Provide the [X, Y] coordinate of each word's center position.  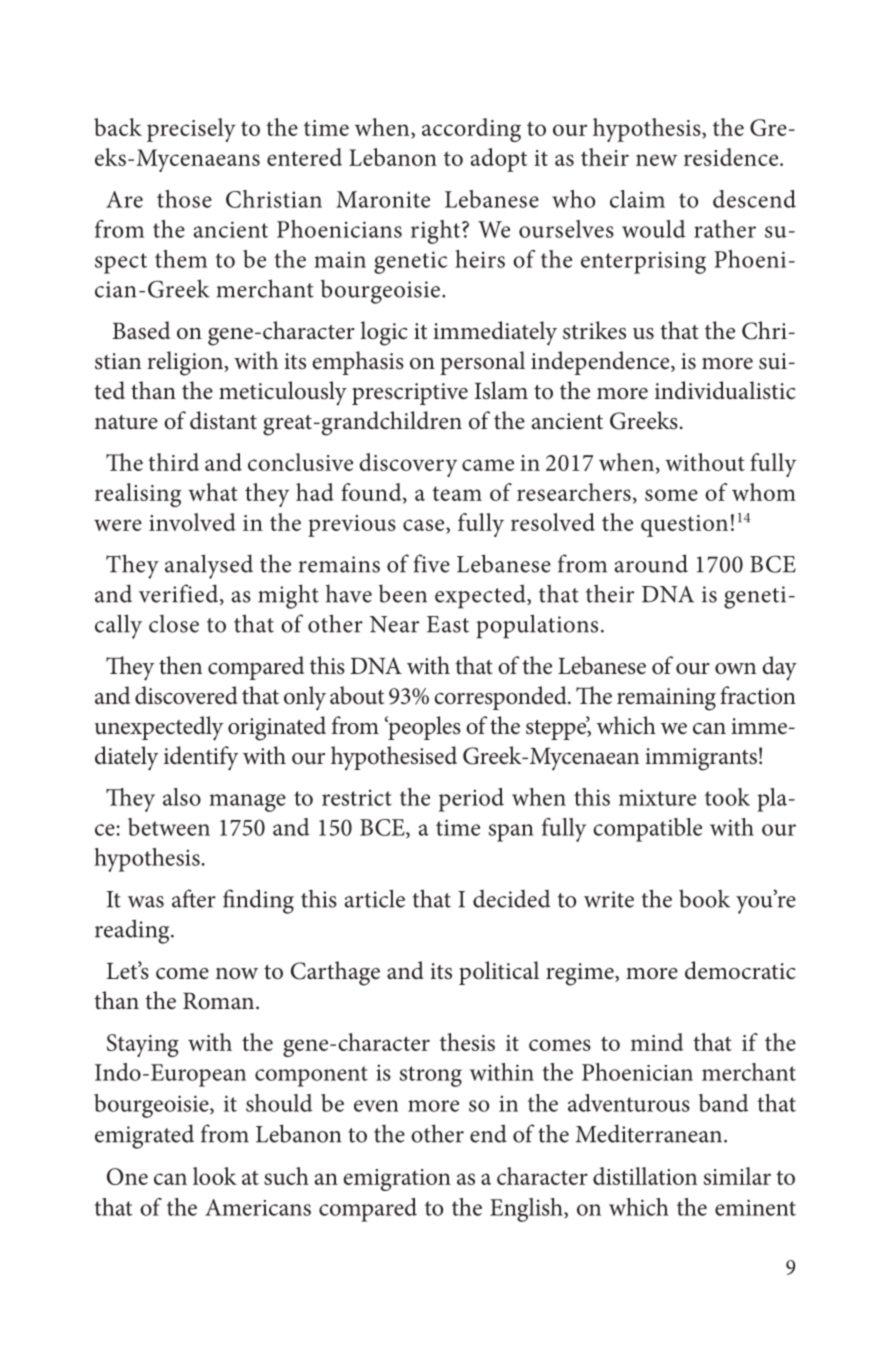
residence [732, 157]
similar [737, 1176]
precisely [191, 130]
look [215, 1176]
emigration [397, 1180]
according [471, 130]
